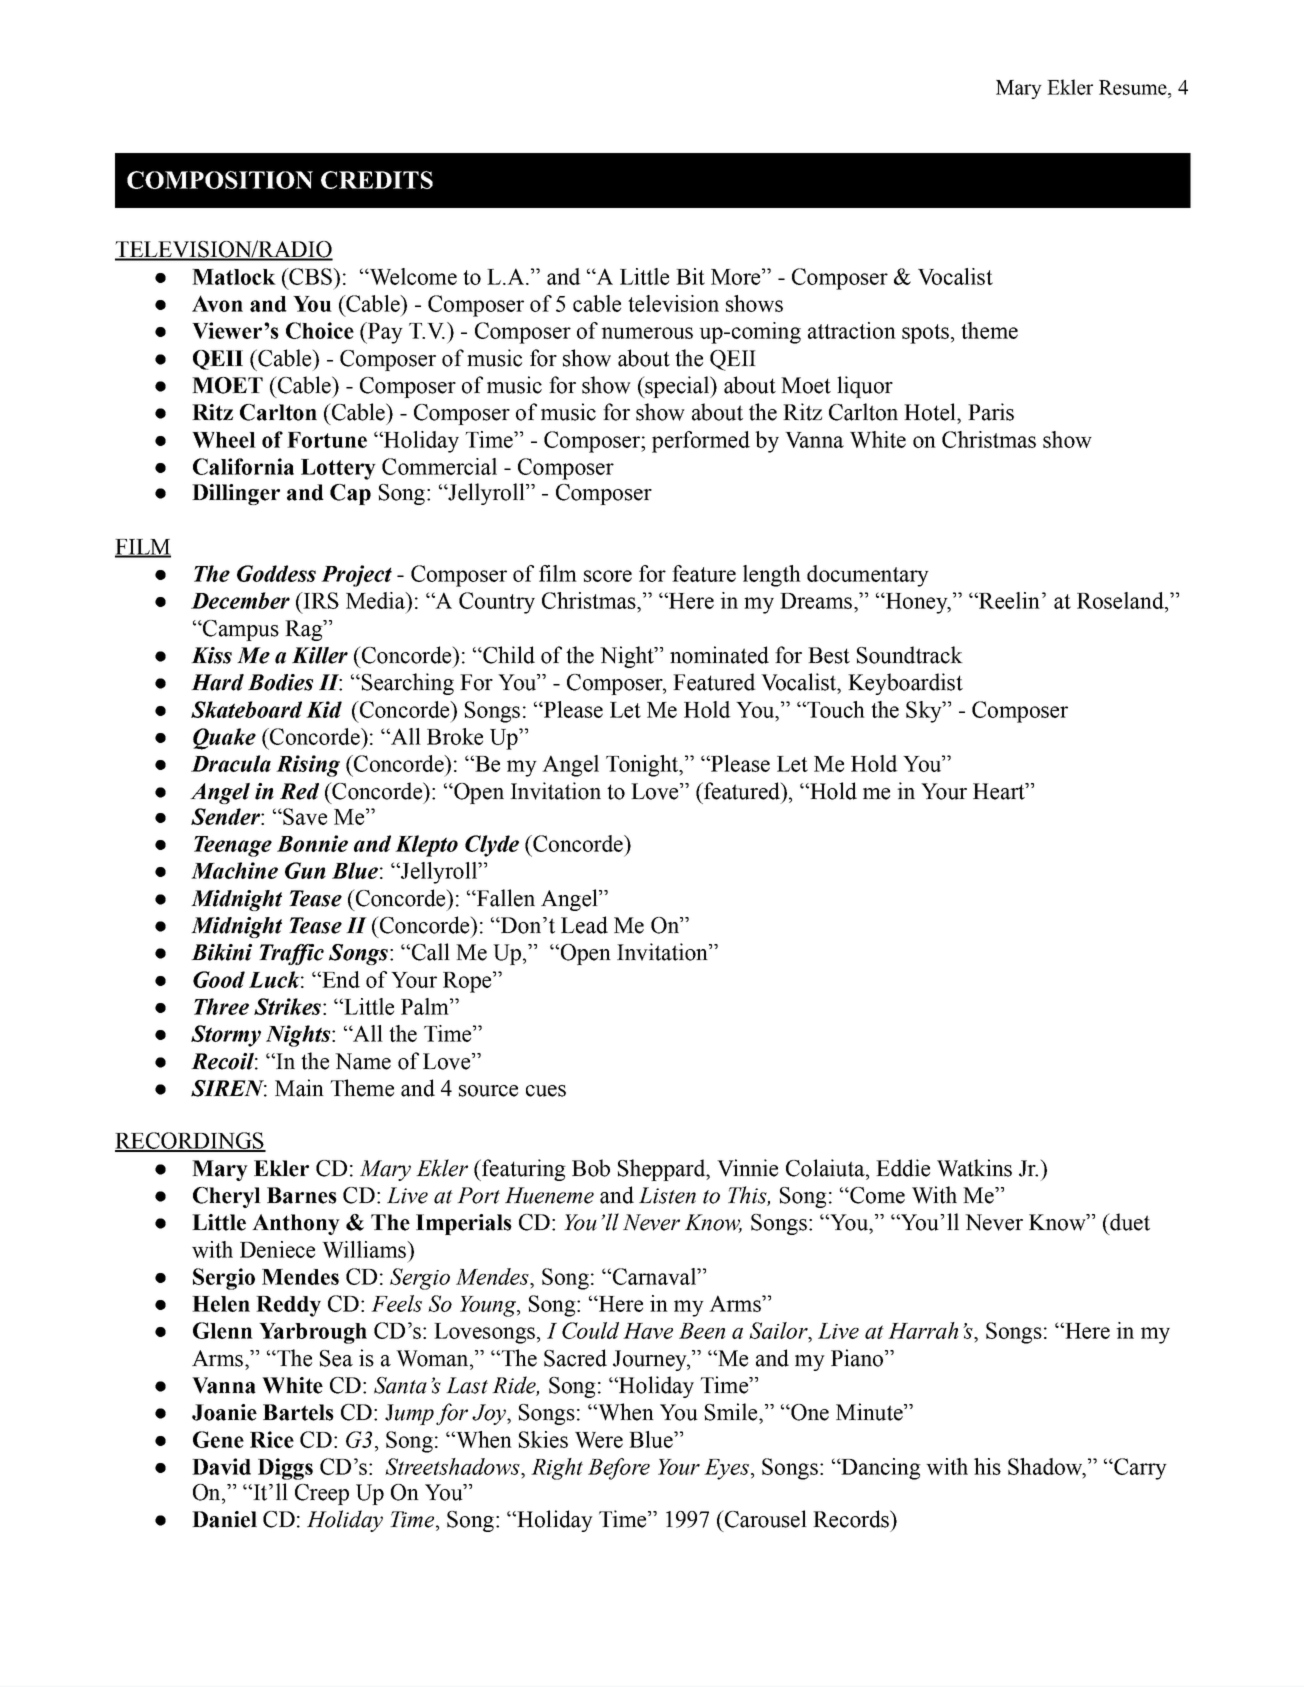 This screenshot has height=1687, width=1304. I want to click on Diggs, so click(285, 1469).
